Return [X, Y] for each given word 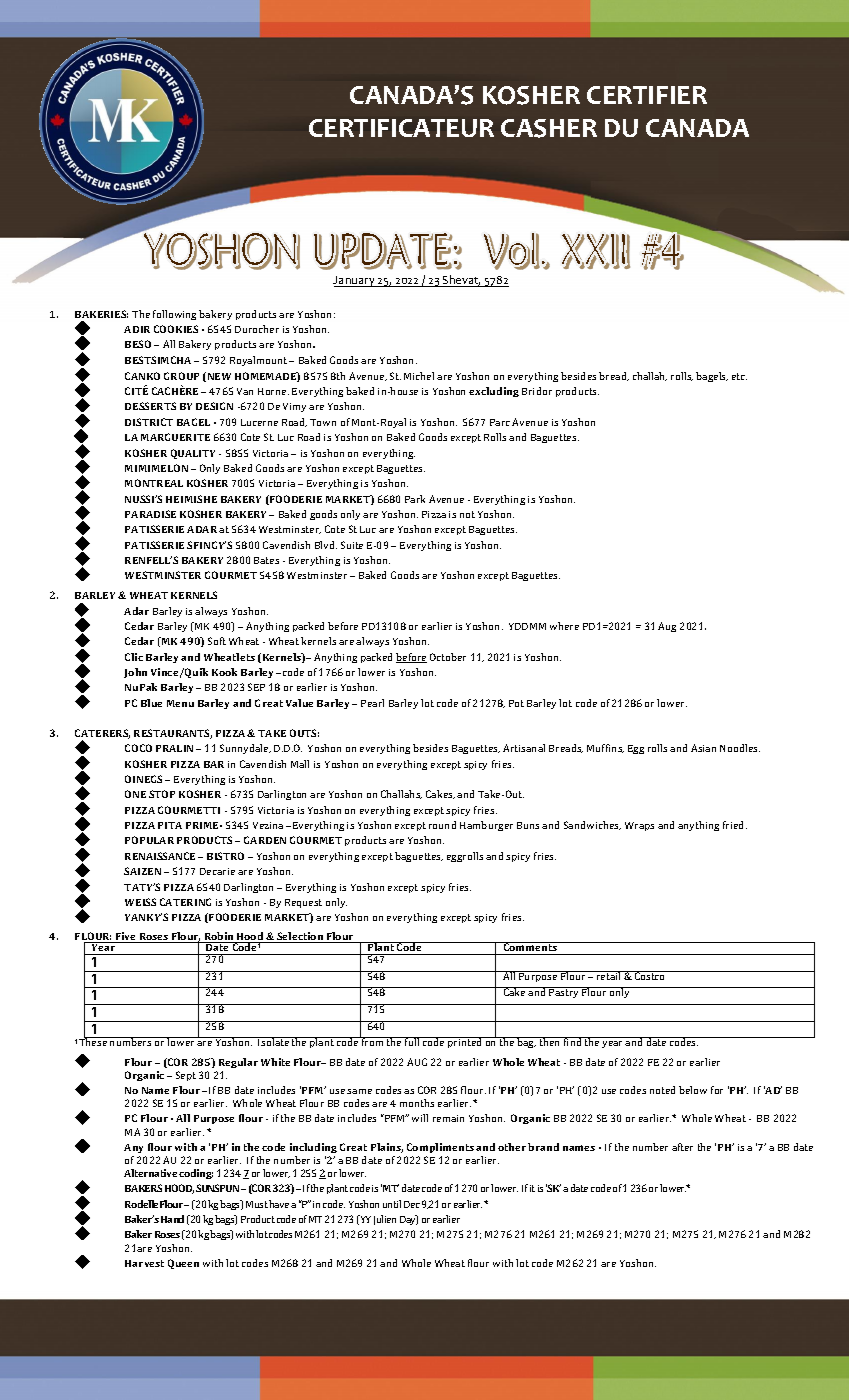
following [174, 315]
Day [409, 1220]
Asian [703, 748]
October [448, 657]
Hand [172, 1219]
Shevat [461, 281]
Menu [180, 703]
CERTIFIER [647, 95]
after [682, 1147]
